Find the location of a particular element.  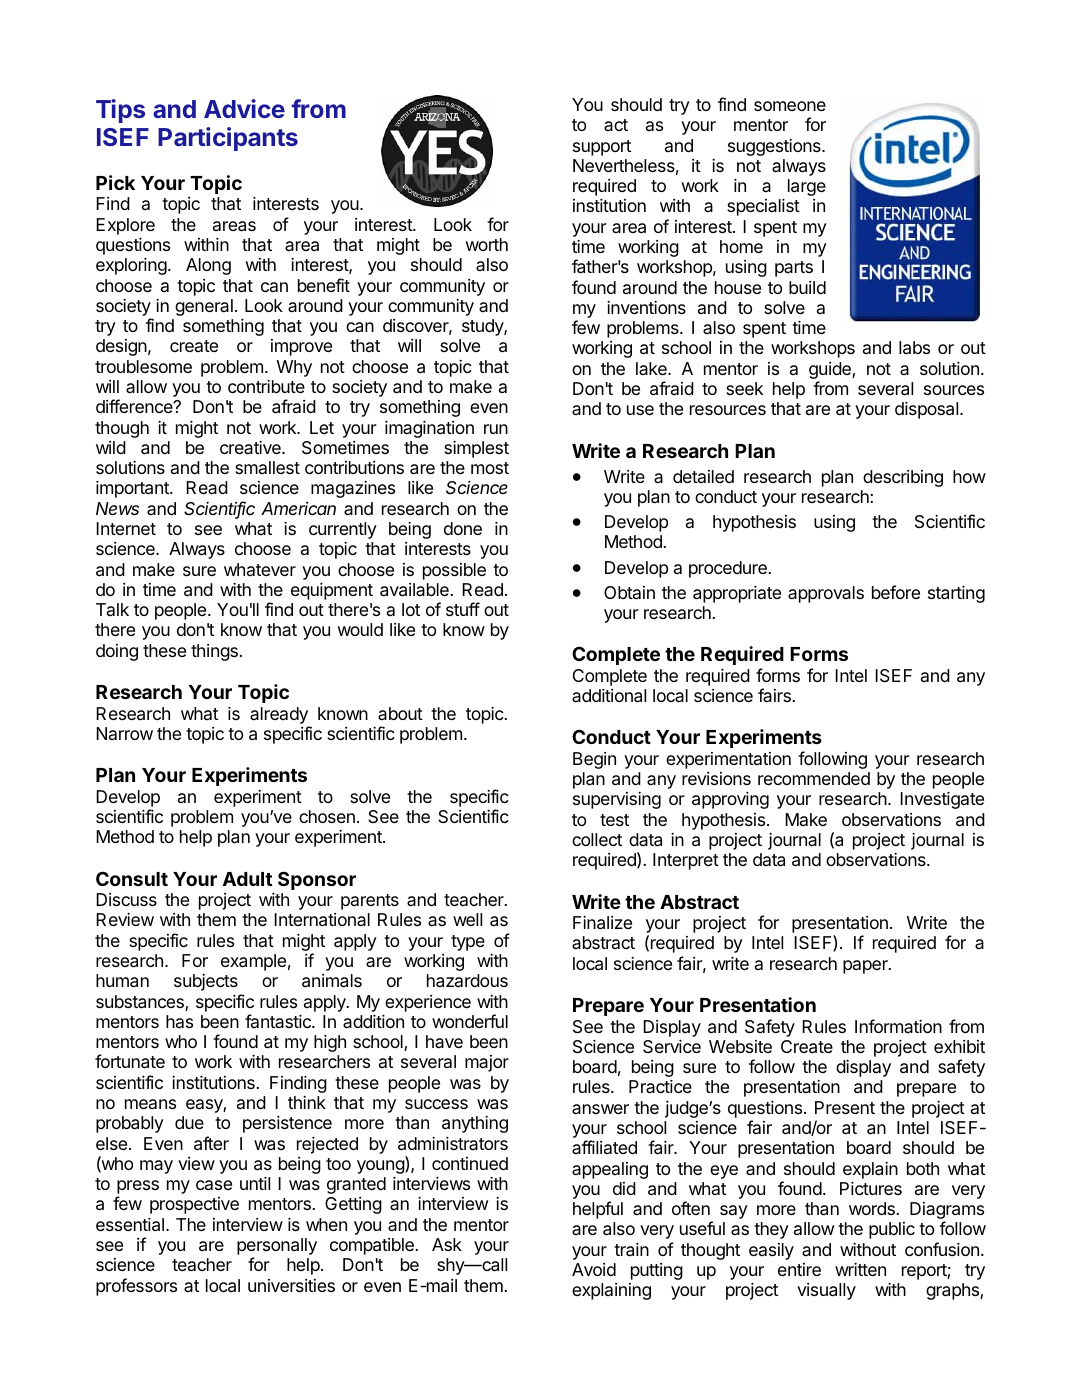

describing is located at coordinates (903, 478).
